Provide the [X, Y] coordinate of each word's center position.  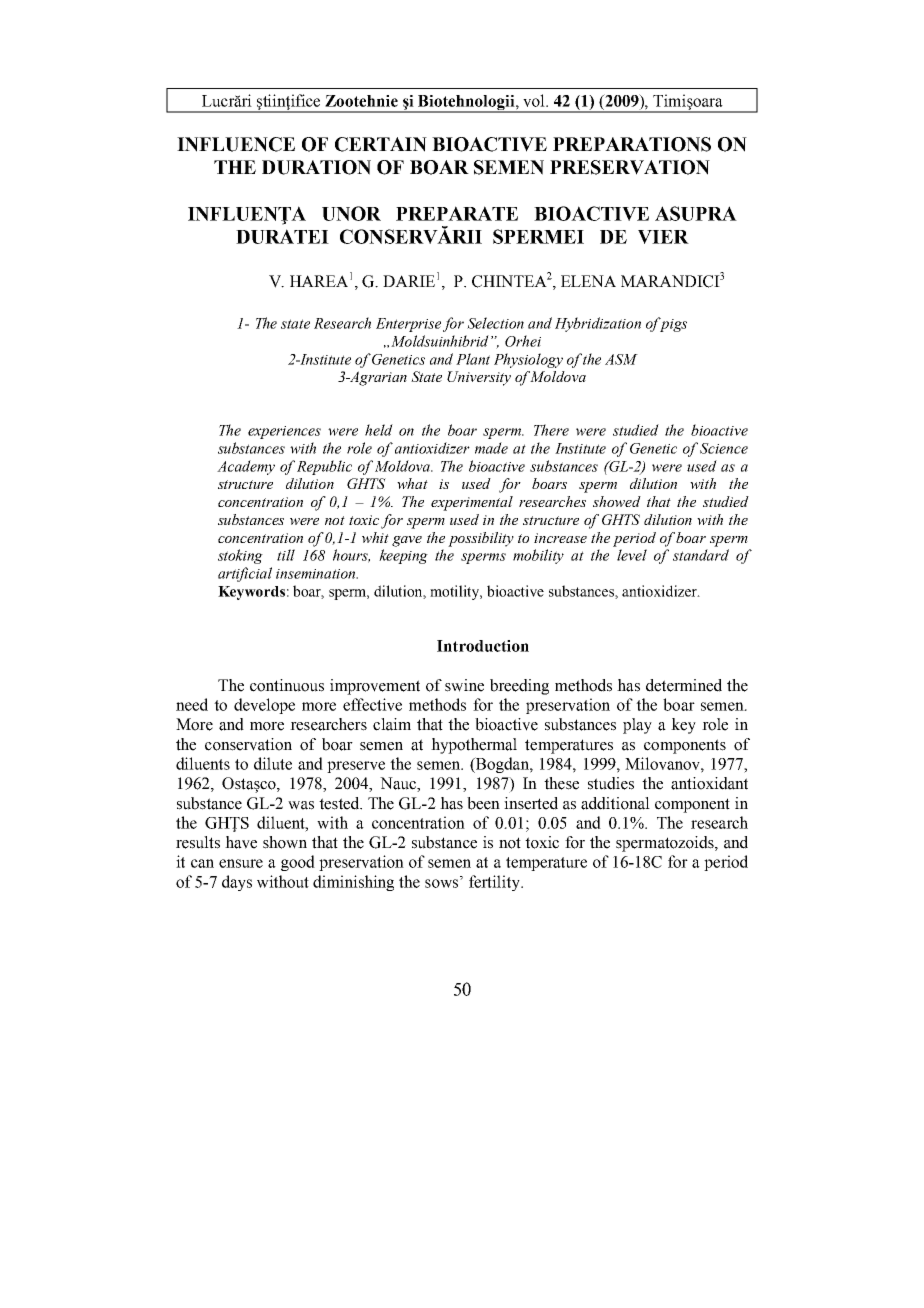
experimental [472, 503]
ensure [241, 863]
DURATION [316, 167]
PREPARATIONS [632, 144]
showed [617, 501]
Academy [246, 467]
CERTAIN [381, 144]
